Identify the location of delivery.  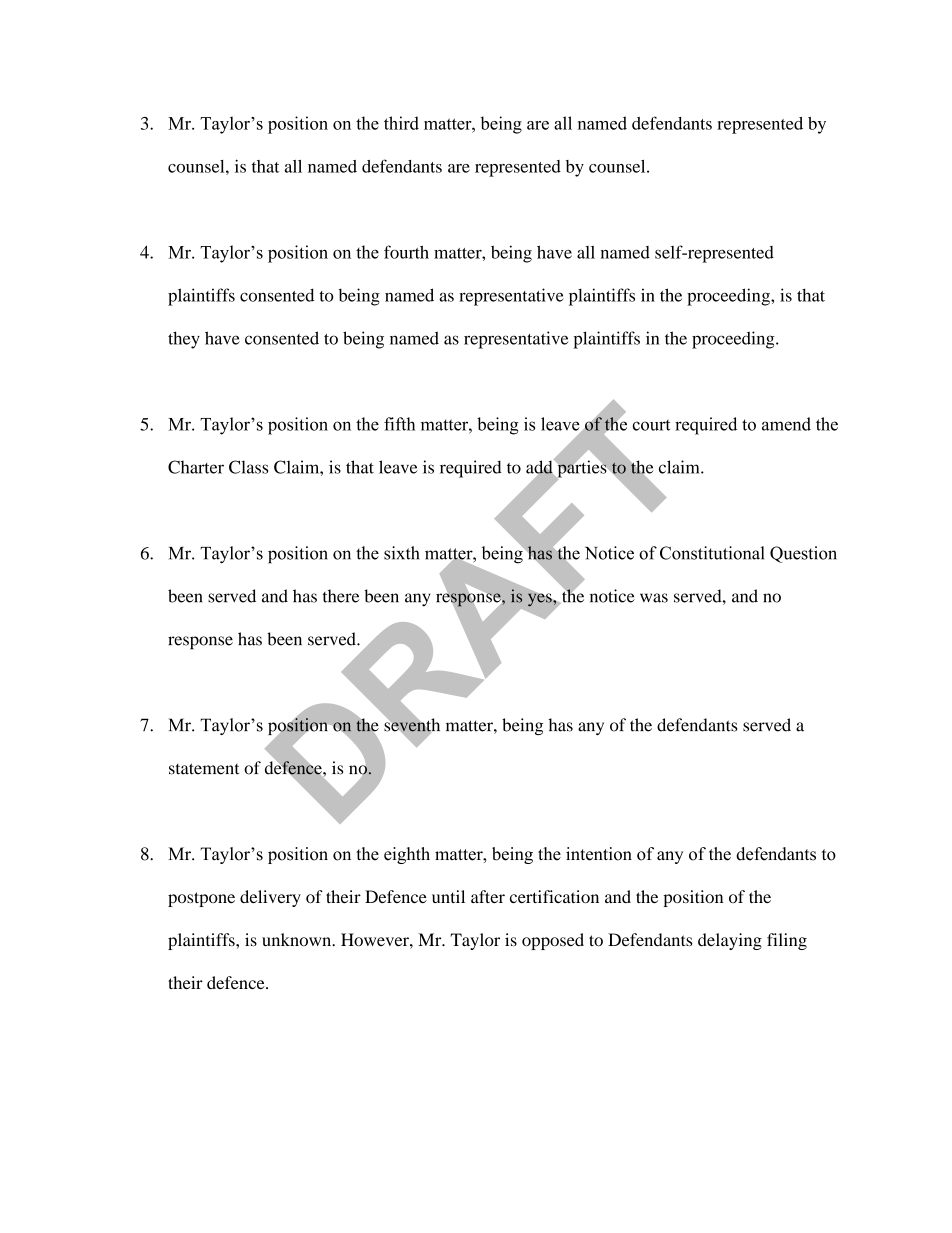
(270, 898).
